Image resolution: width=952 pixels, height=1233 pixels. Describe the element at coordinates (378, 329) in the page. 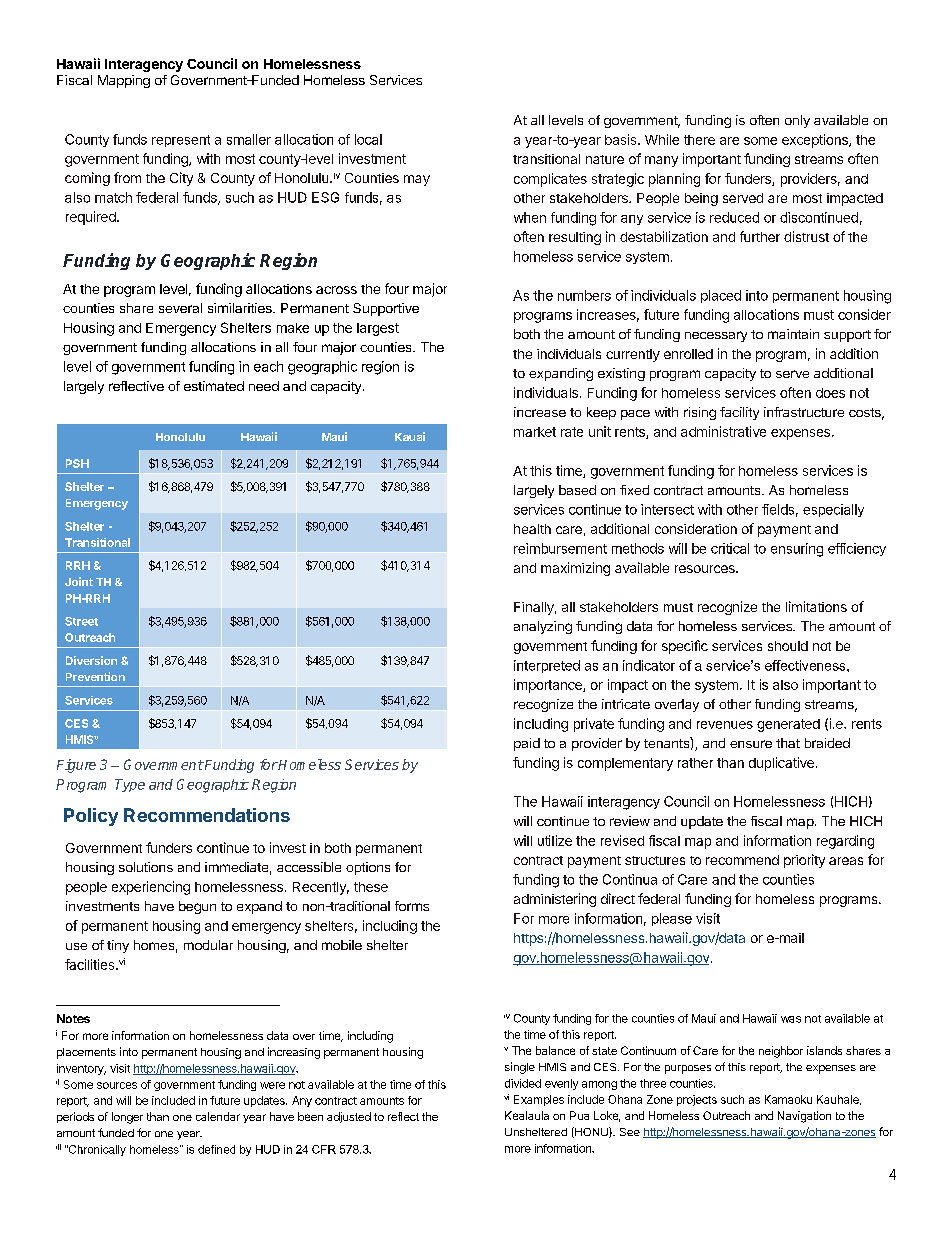

I see `largest` at that location.
